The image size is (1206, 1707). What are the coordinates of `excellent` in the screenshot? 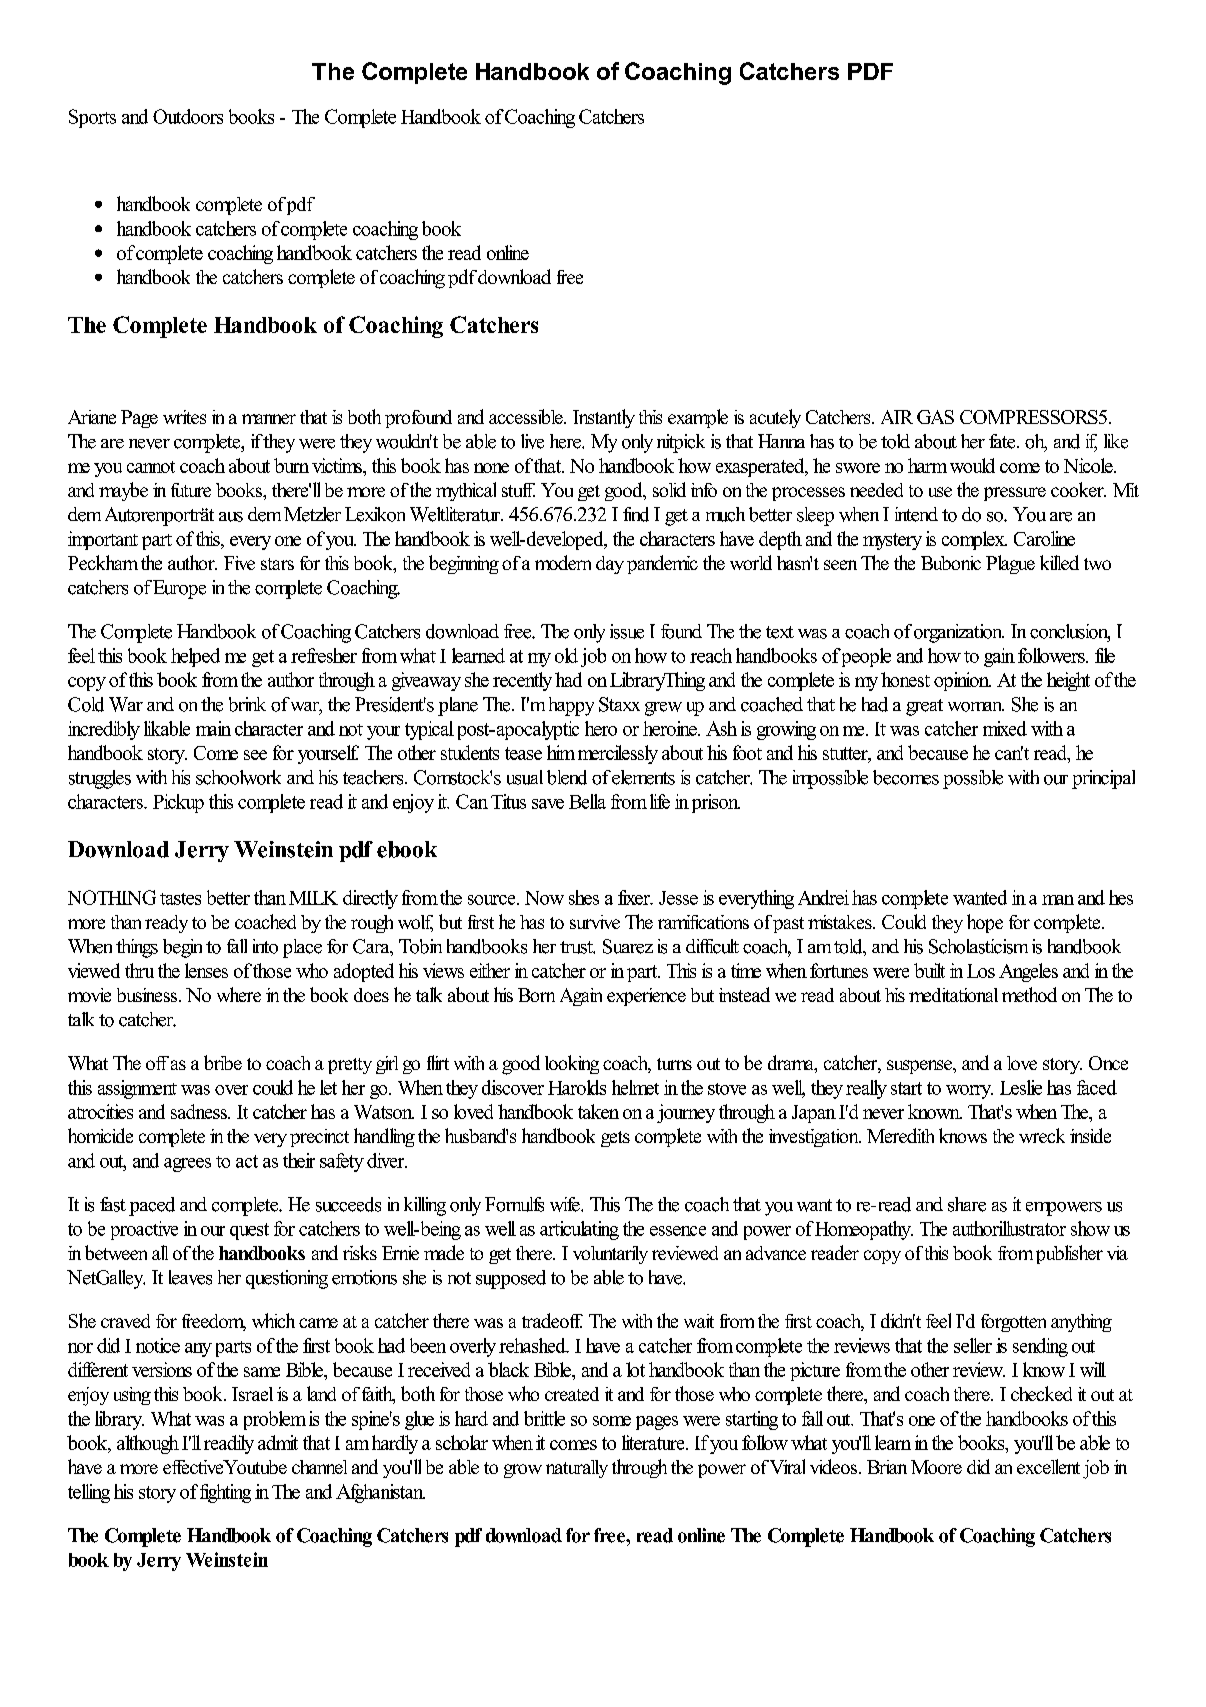 It's located at (1048, 1466).
